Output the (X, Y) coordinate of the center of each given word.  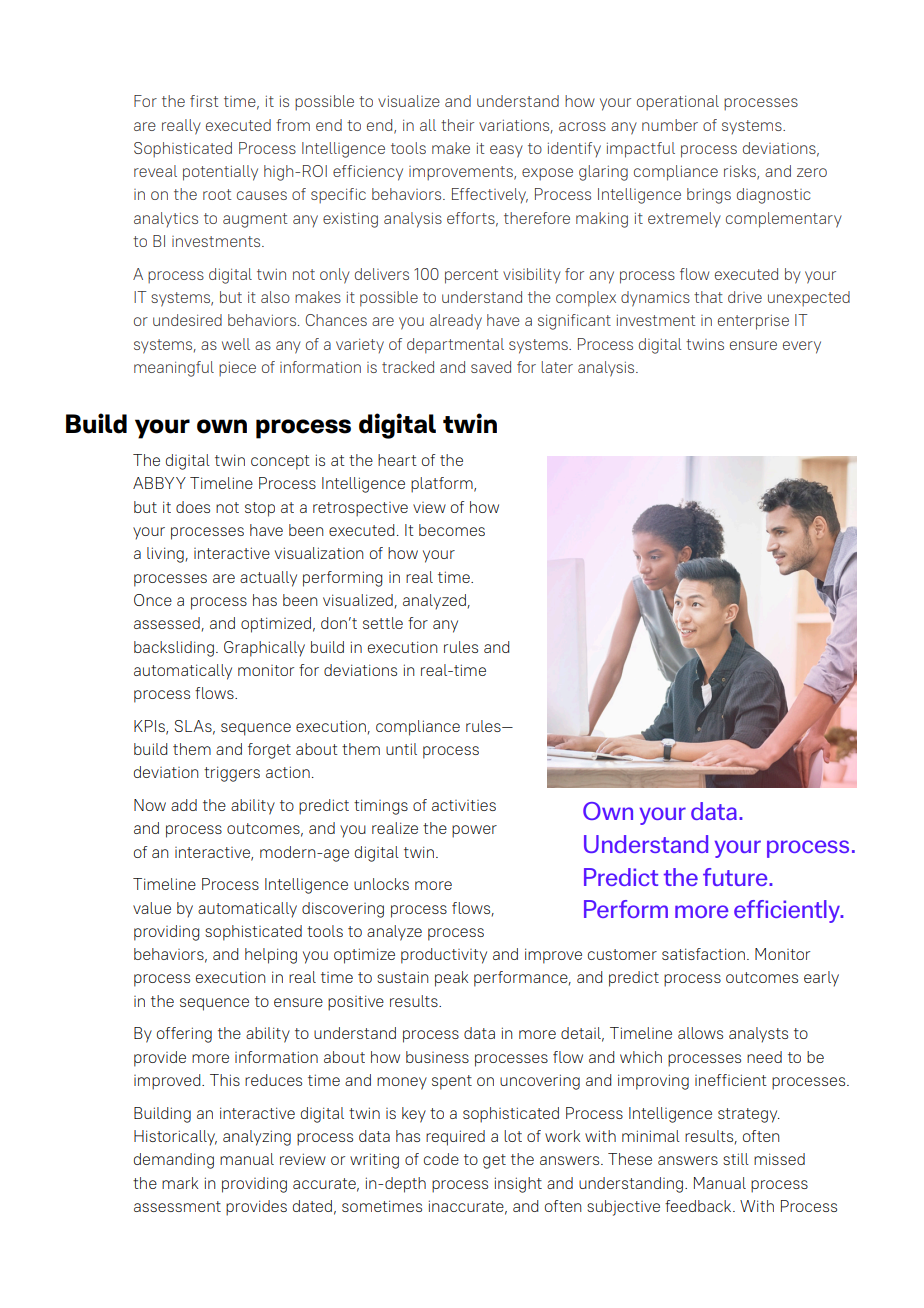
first (204, 101)
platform (443, 485)
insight (518, 1185)
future (736, 877)
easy (506, 151)
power (474, 831)
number (670, 125)
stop (260, 509)
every (802, 347)
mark (180, 1183)
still (736, 1159)
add (184, 805)
